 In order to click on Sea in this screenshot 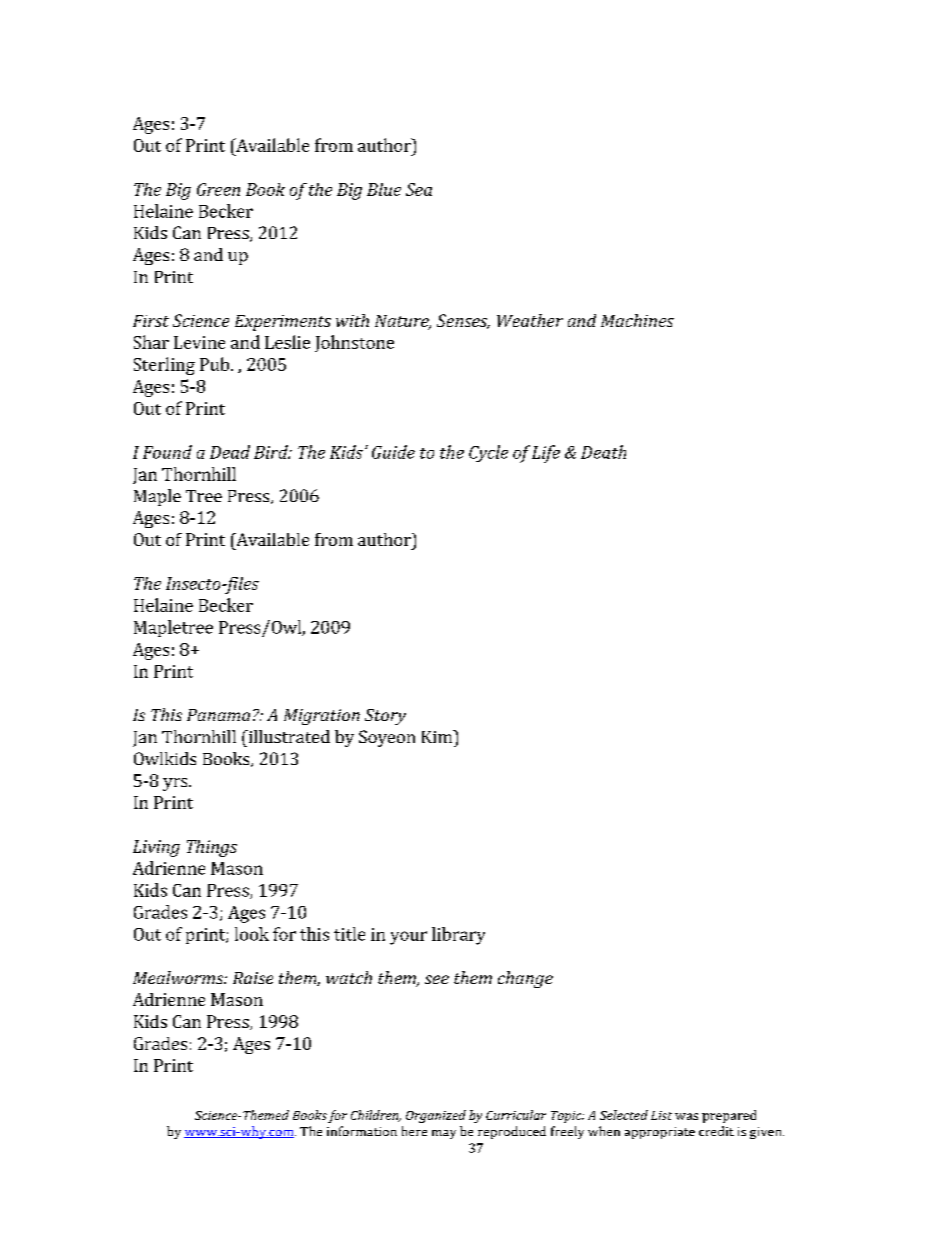, I will do `click(419, 189)`.
